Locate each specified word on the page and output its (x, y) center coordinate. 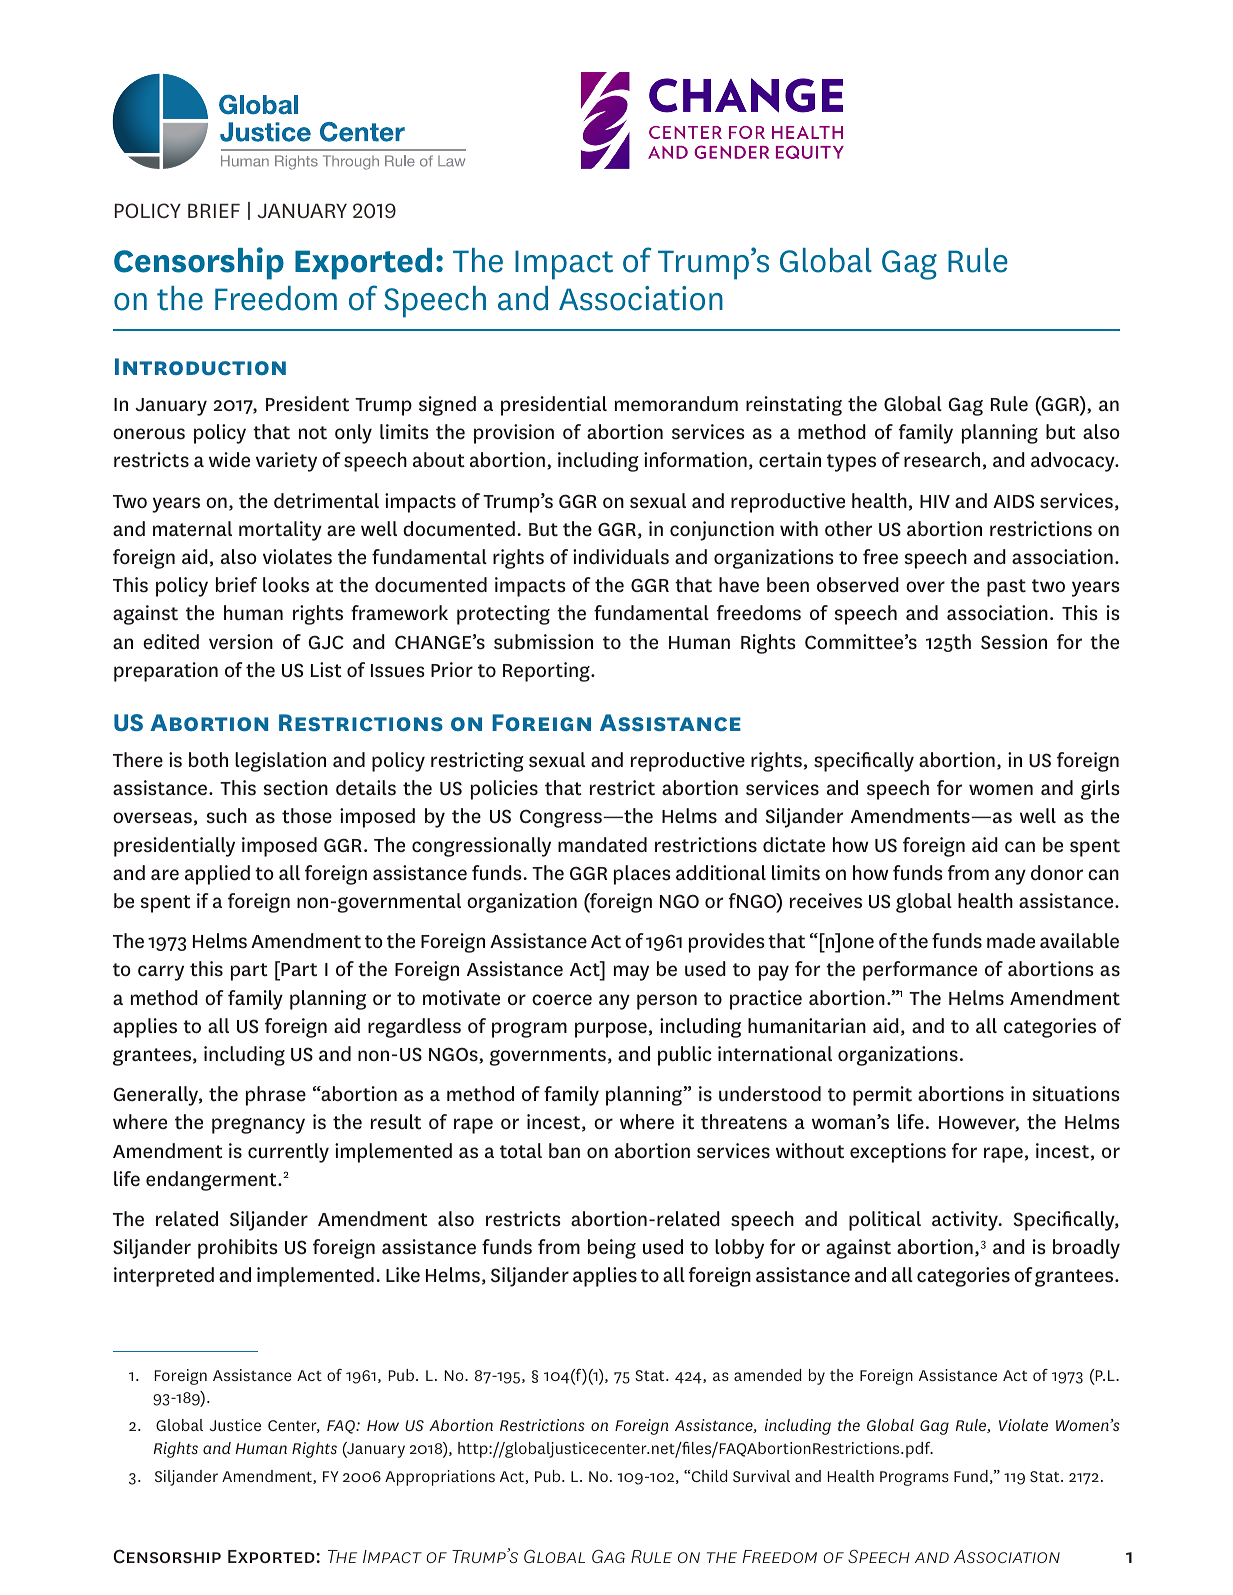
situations (1076, 1094)
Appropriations (440, 1478)
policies (504, 790)
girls (1100, 790)
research (942, 460)
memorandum (676, 404)
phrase (276, 1096)
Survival (761, 1476)
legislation (280, 762)
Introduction (200, 367)
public (685, 1056)
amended (767, 1375)
